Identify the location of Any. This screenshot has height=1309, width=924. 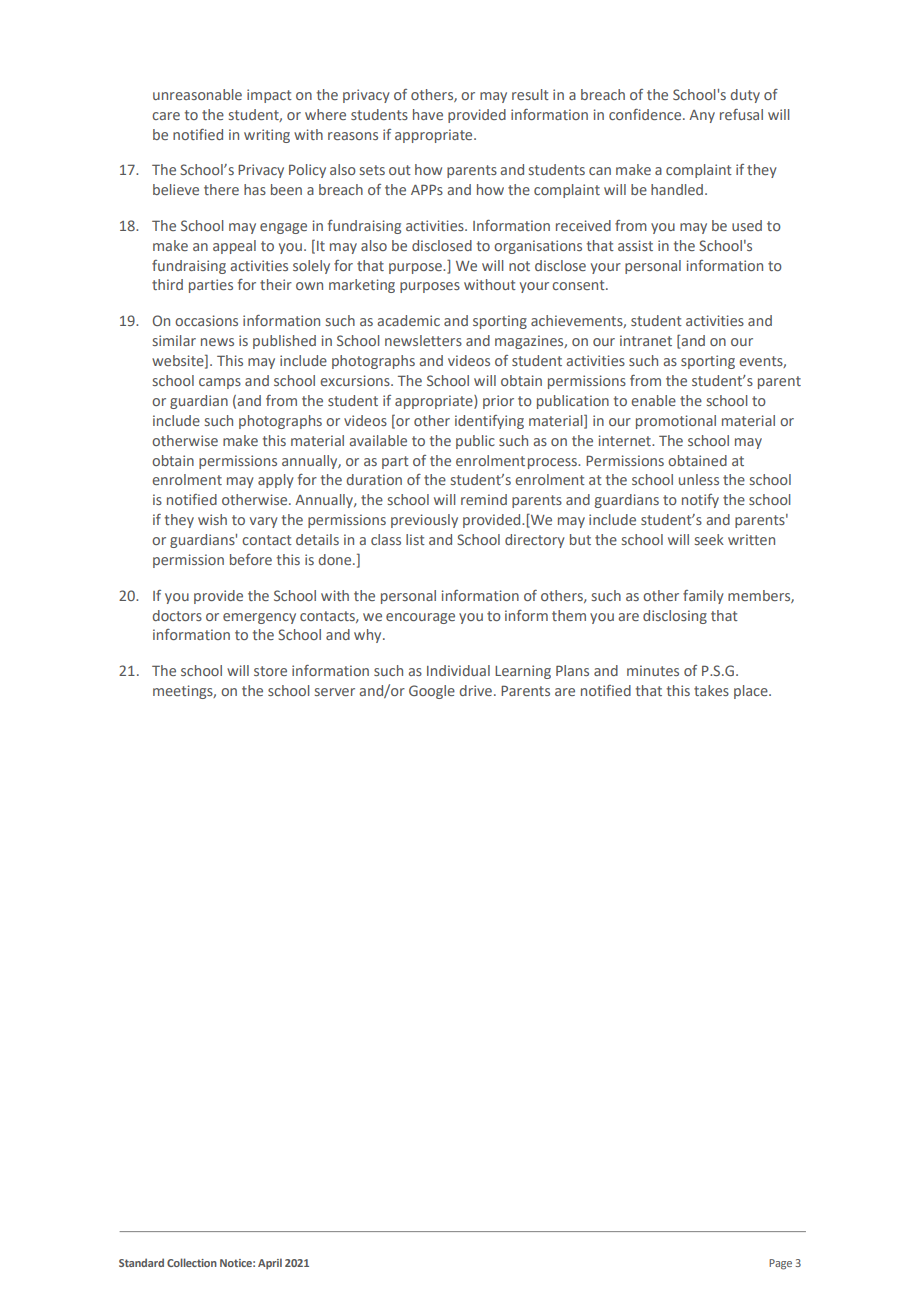
(702, 116).
